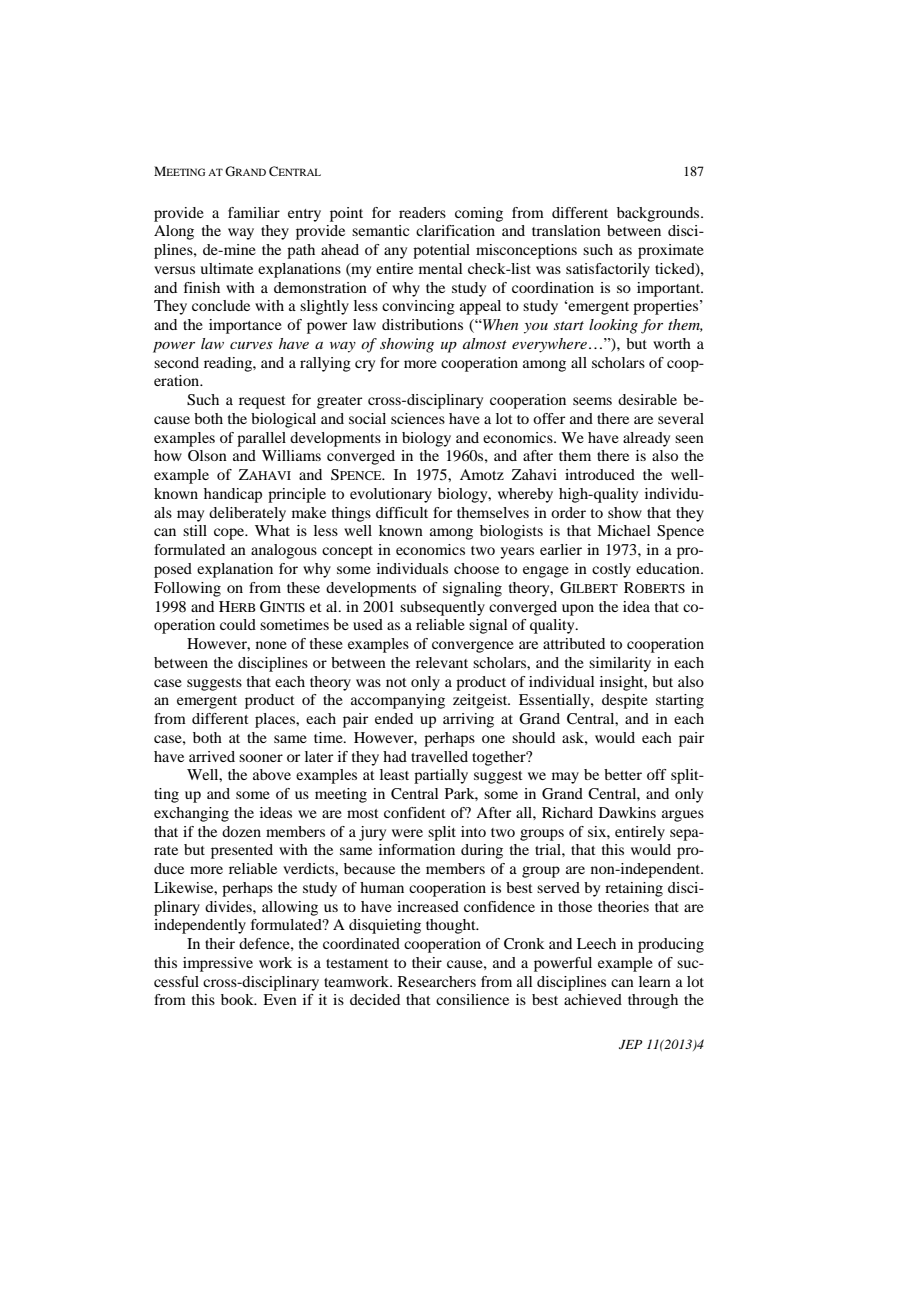  What do you see at coordinates (441, 251) in the page?
I see `potential` at bounding box center [441, 251].
